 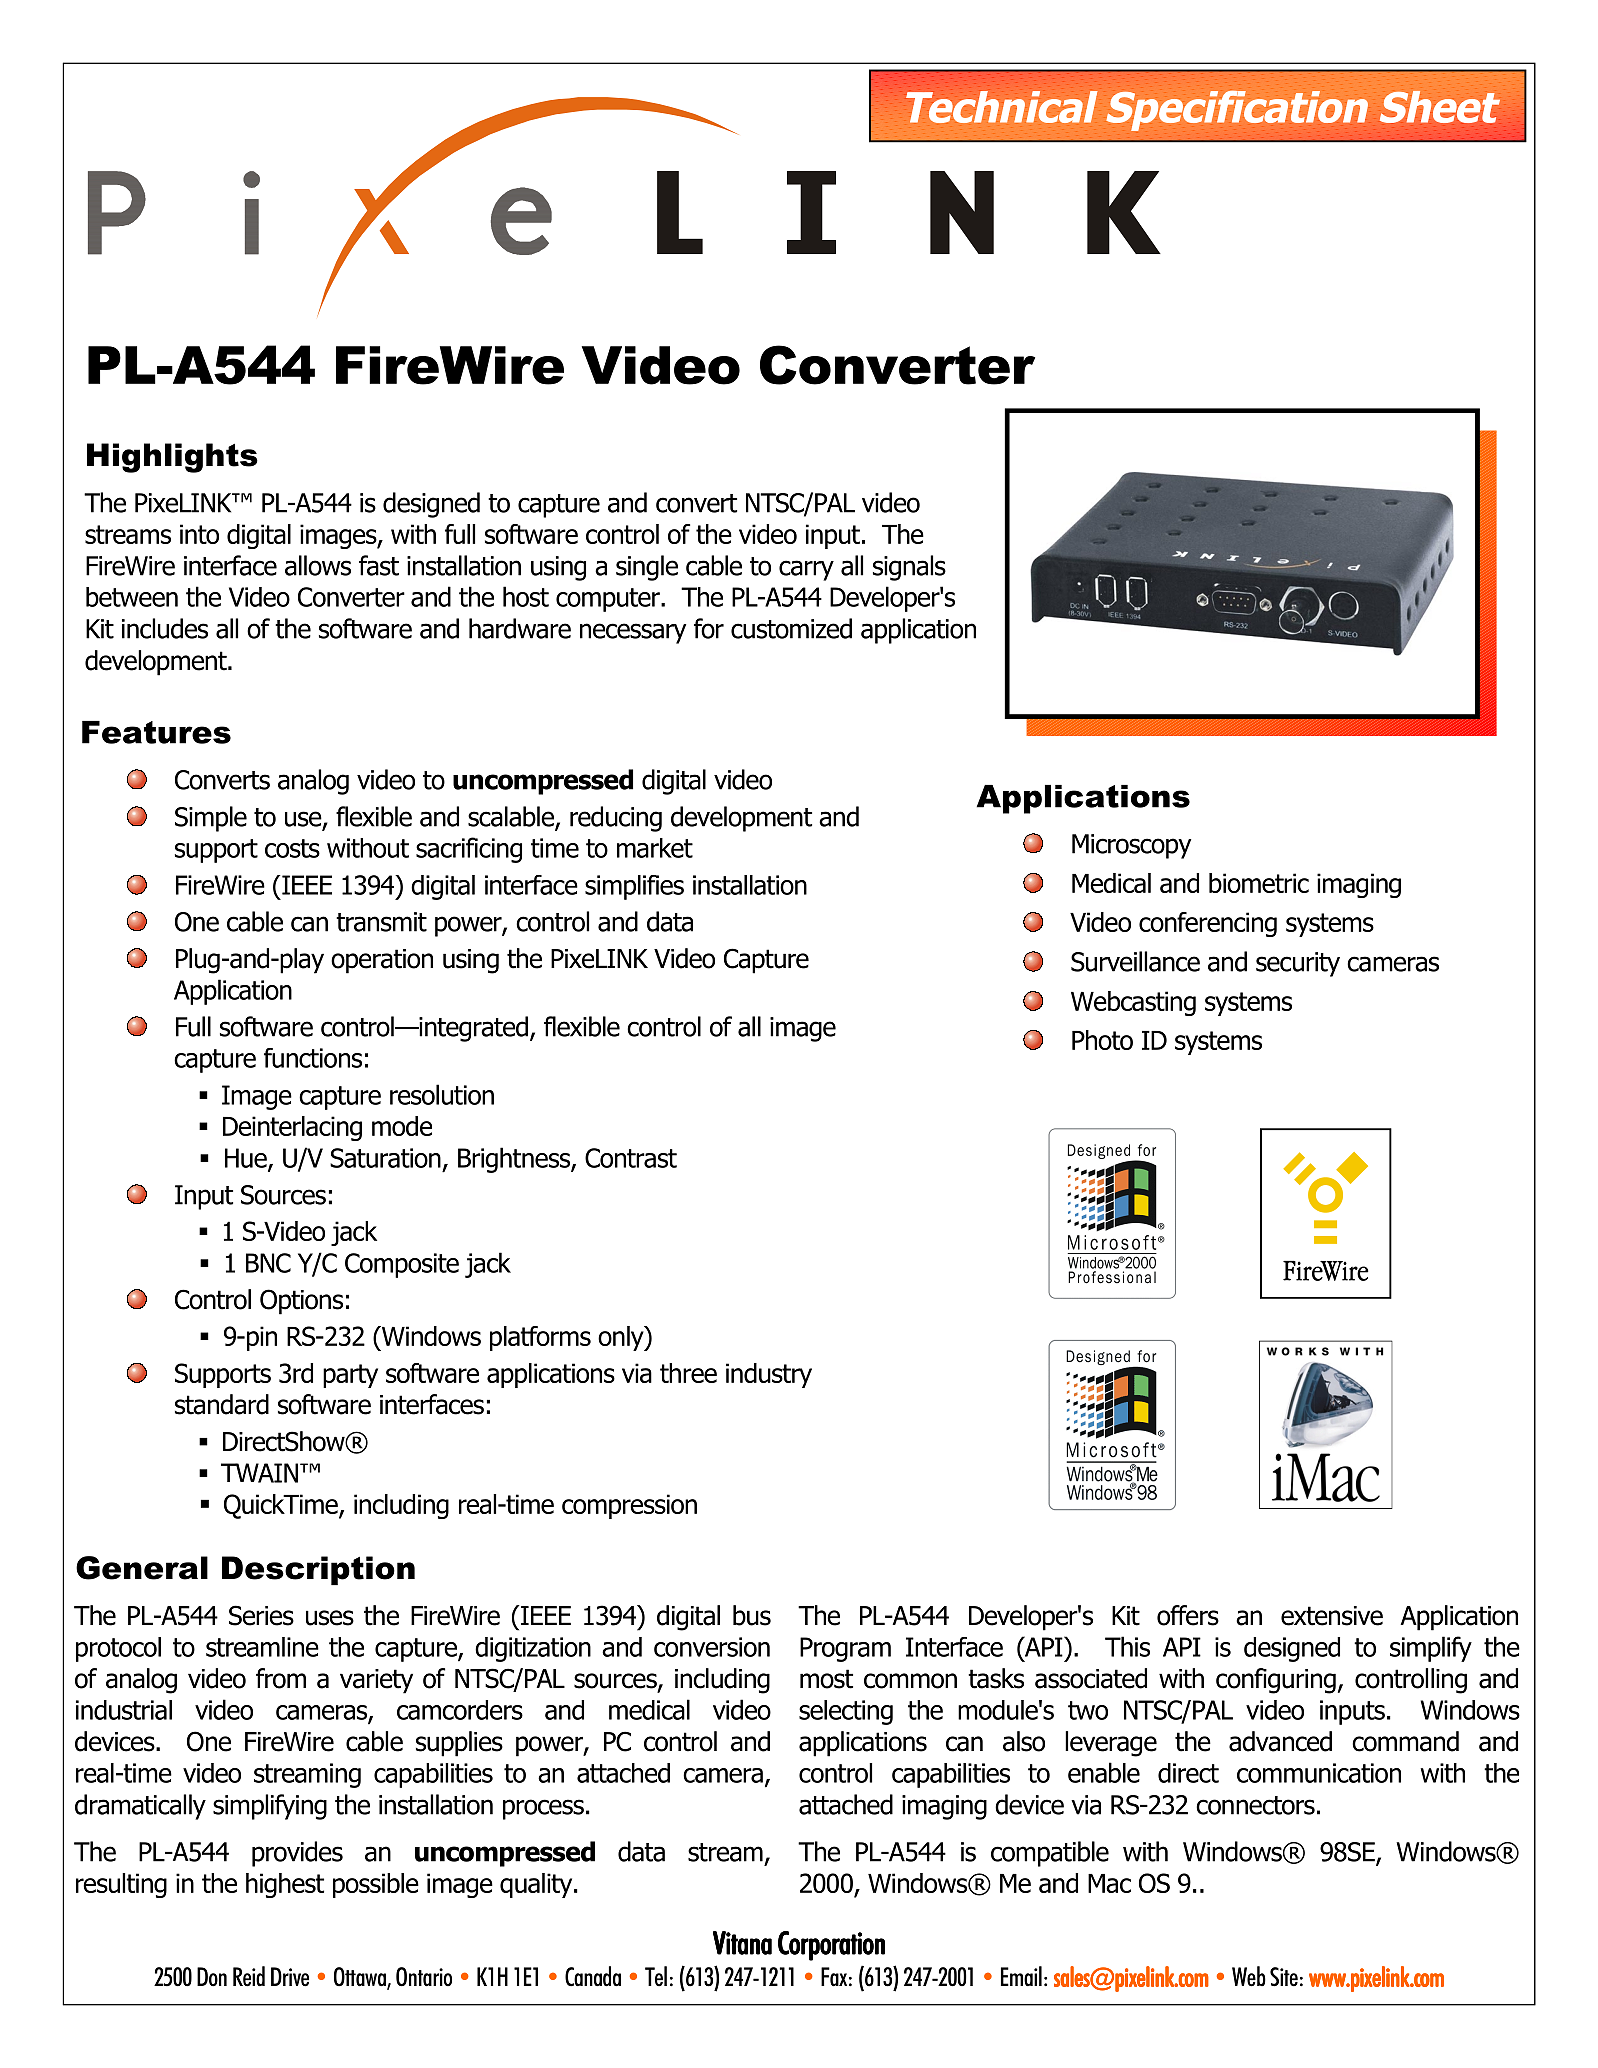 What do you see at coordinates (1109, 1883) in the screenshot?
I see `Mac` at bounding box center [1109, 1883].
